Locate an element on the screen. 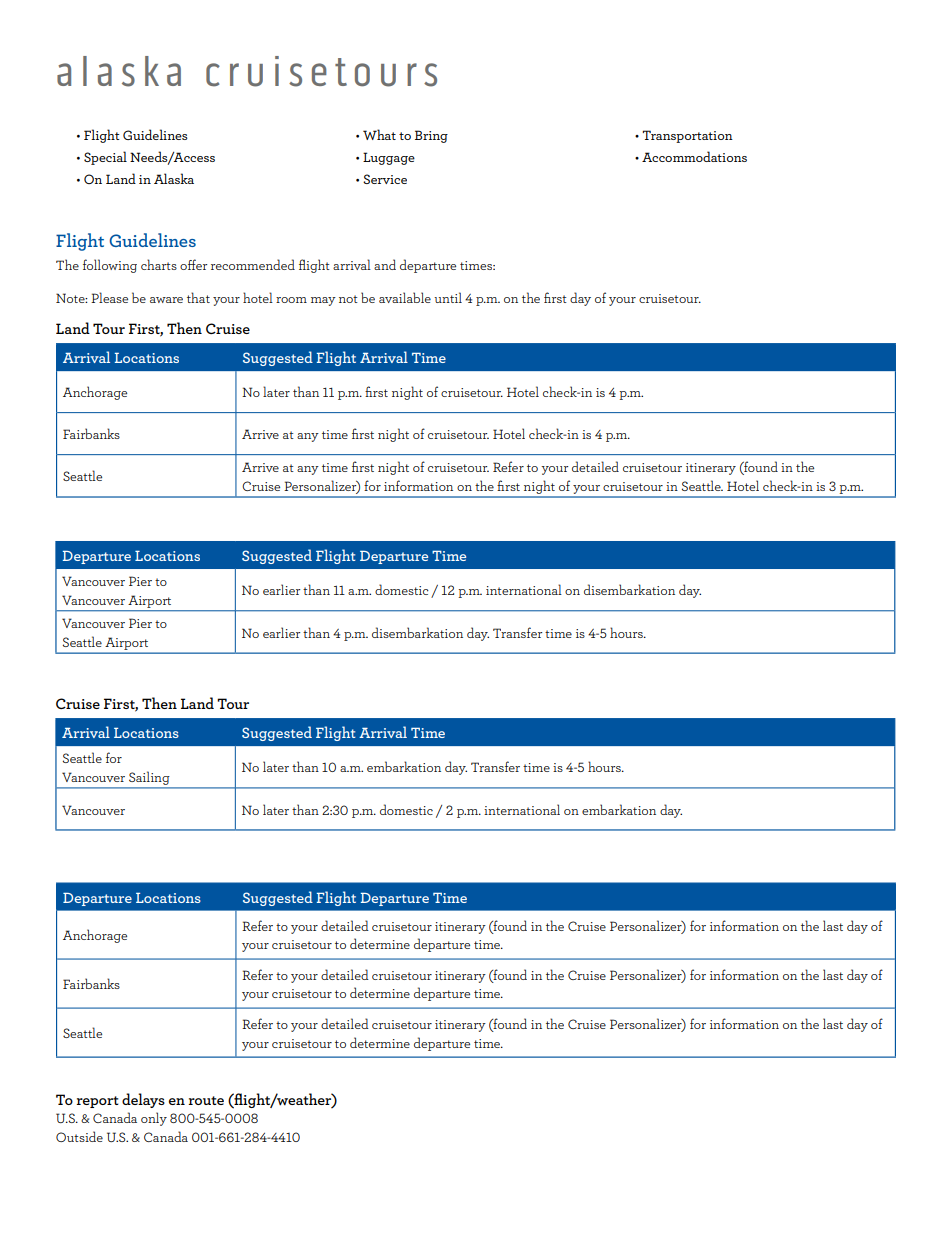 The image size is (952, 1233). available is located at coordinates (405, 297).
